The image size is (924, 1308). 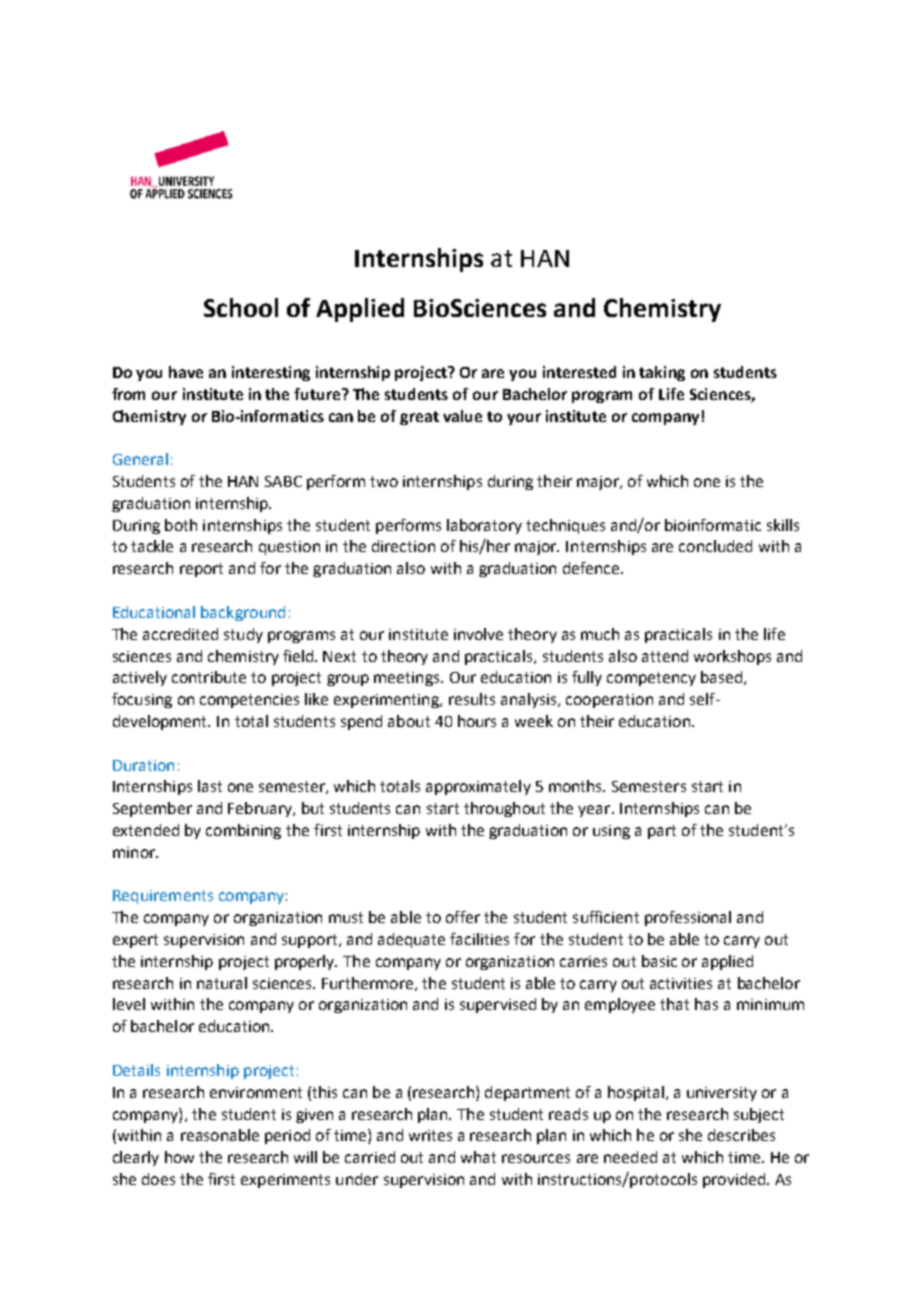 What do you see at coordinates (484, 526) in the screenshot?
I see `laboratory` at bounding box center [484, 526].
